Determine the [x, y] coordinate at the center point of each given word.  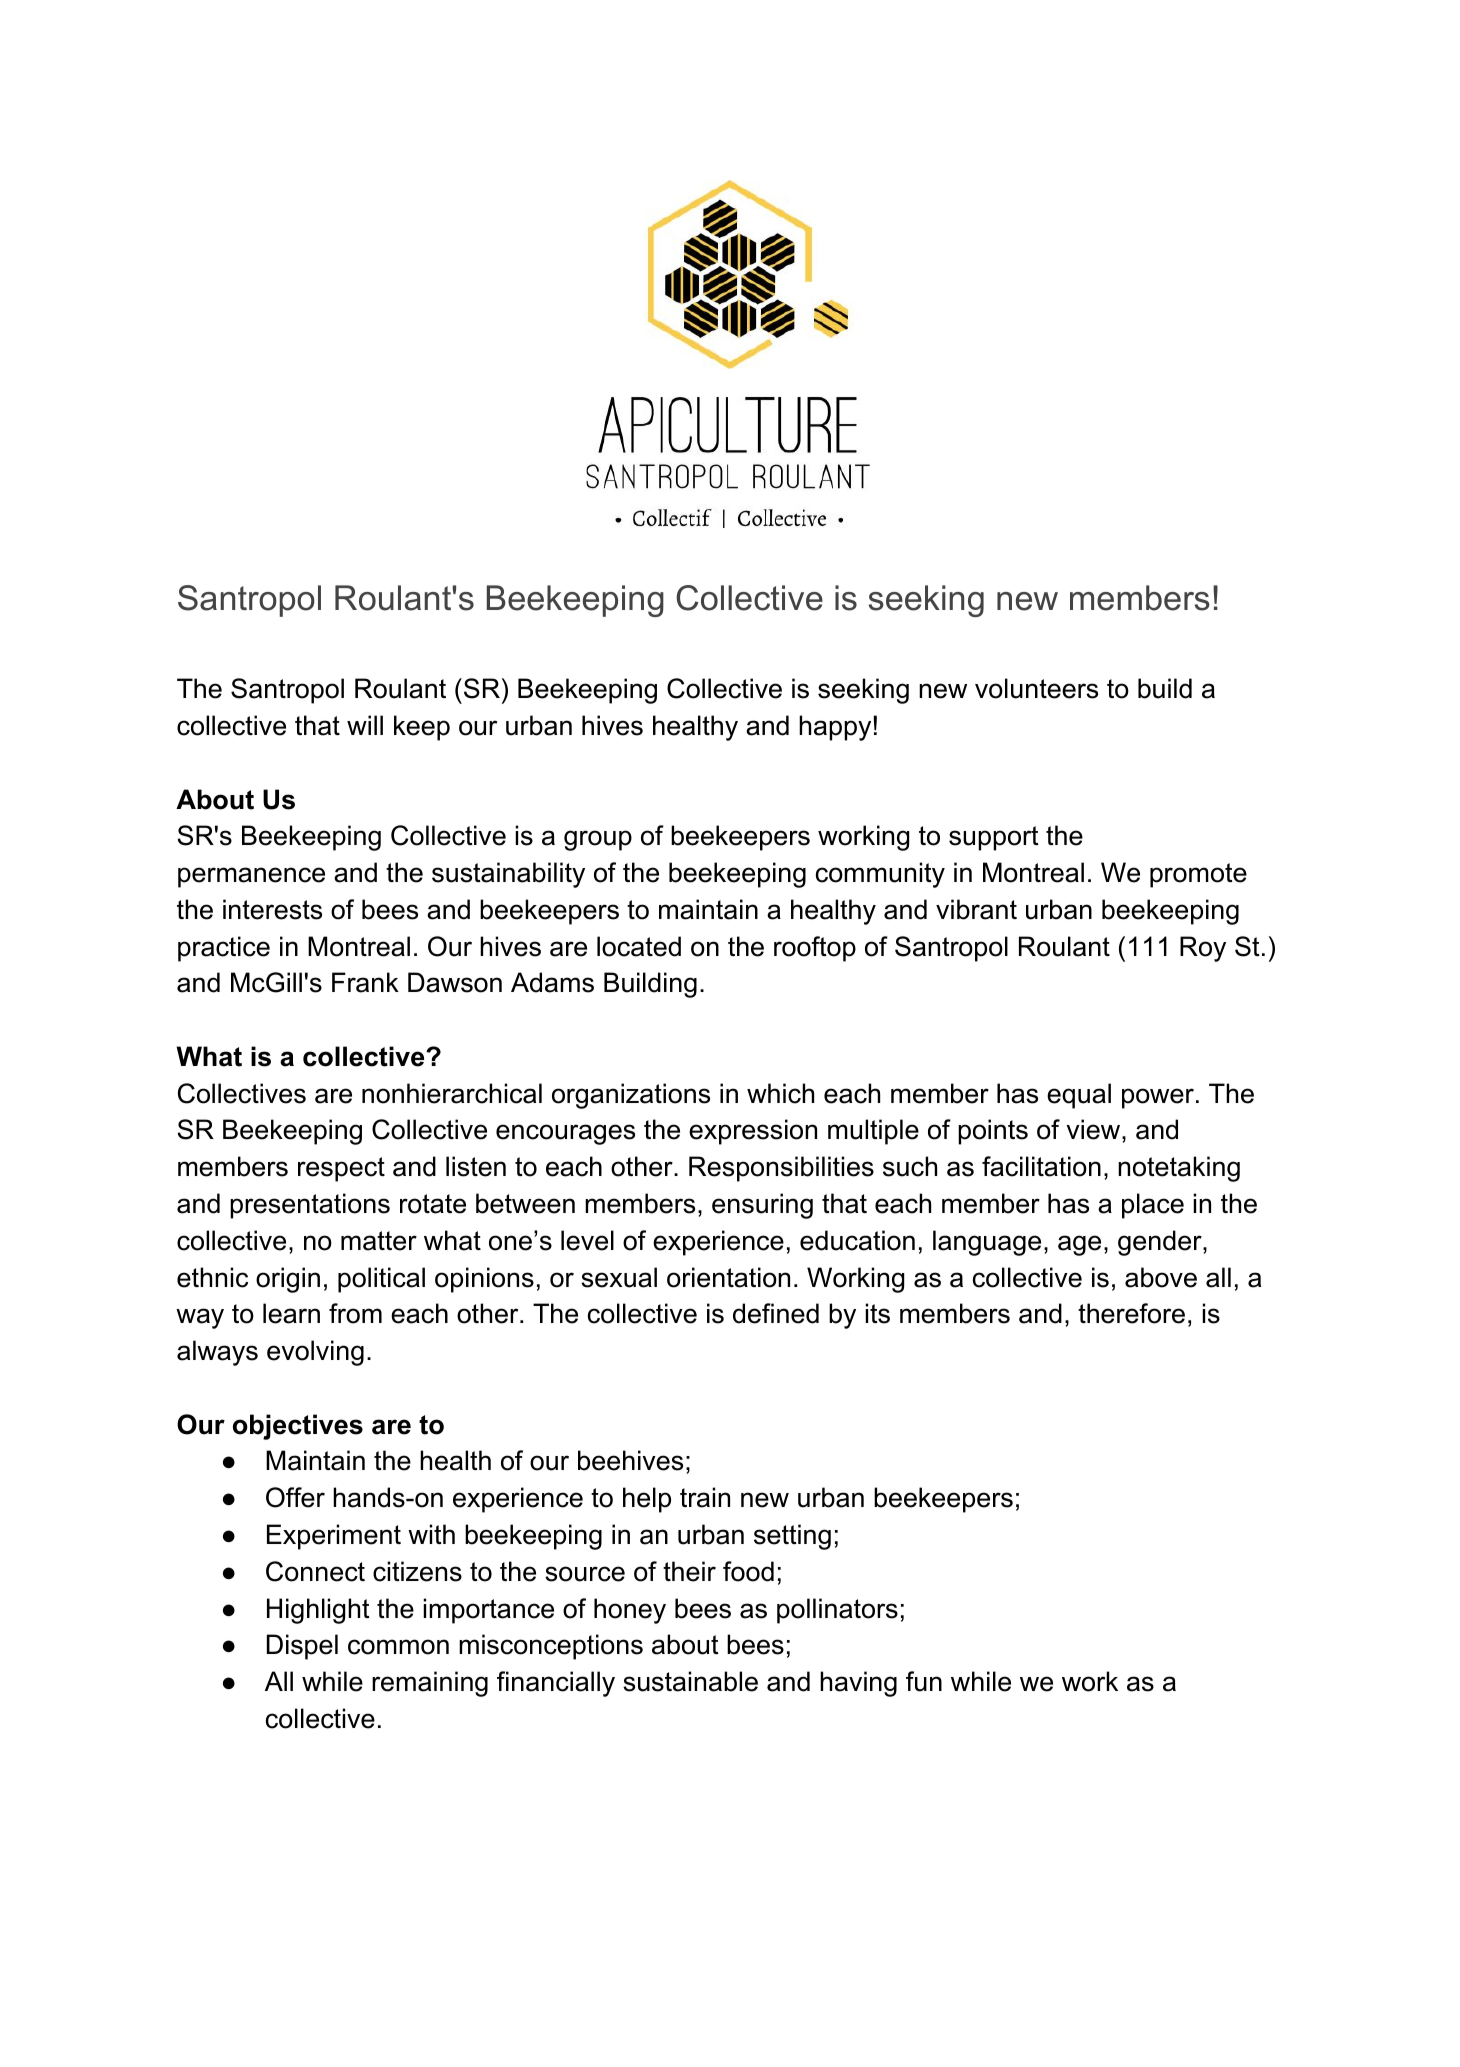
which [780, 1093]
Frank [365, 982]
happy [835, 728]
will [365, 725]
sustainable [690, 1681]
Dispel [302, 1647]
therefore [1131, 1313]
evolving [315, 1353]
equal [1079, 1096]
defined [776, 1313]
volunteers [1036, 688]
